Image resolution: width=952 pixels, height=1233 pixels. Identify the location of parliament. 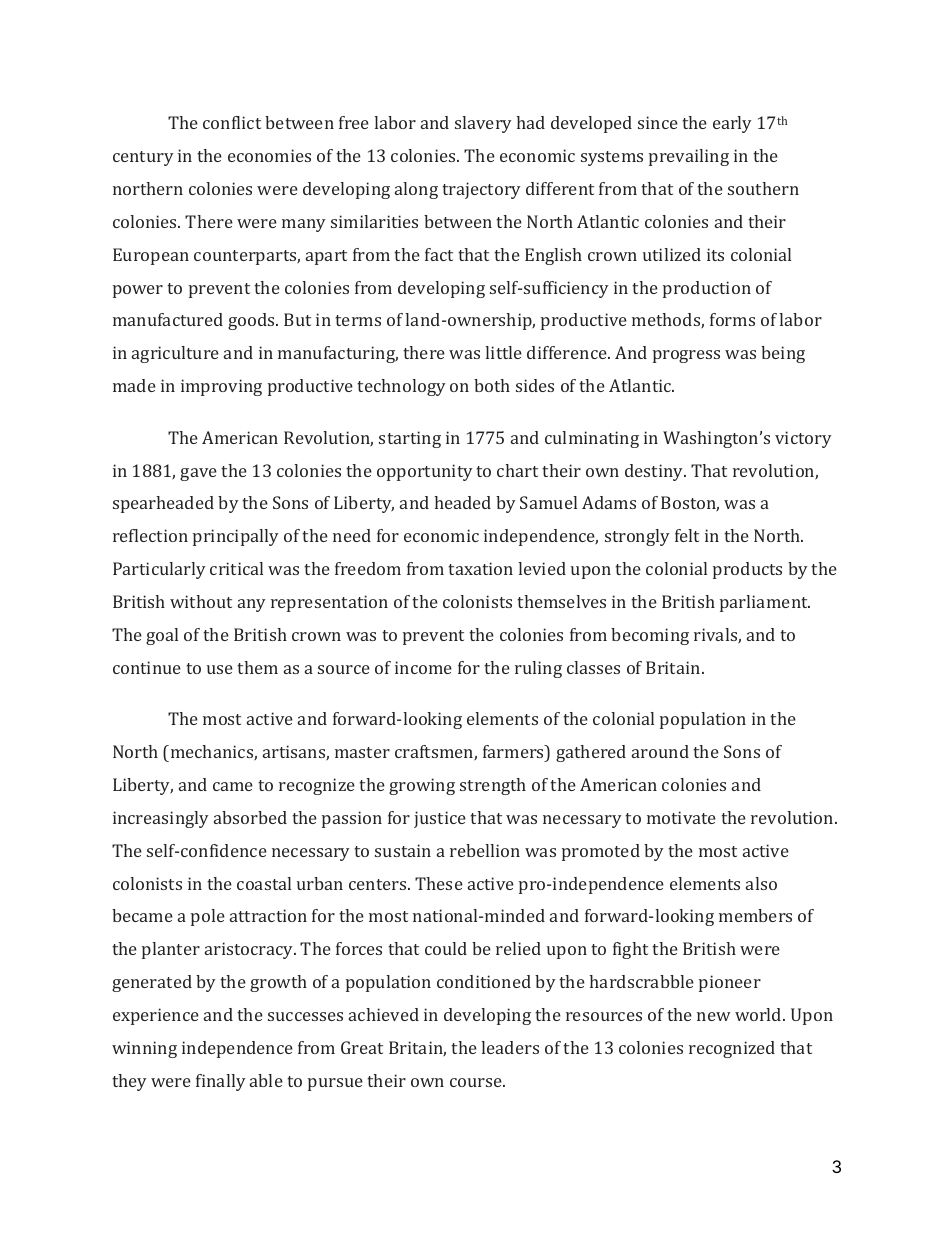
(765, 603).
